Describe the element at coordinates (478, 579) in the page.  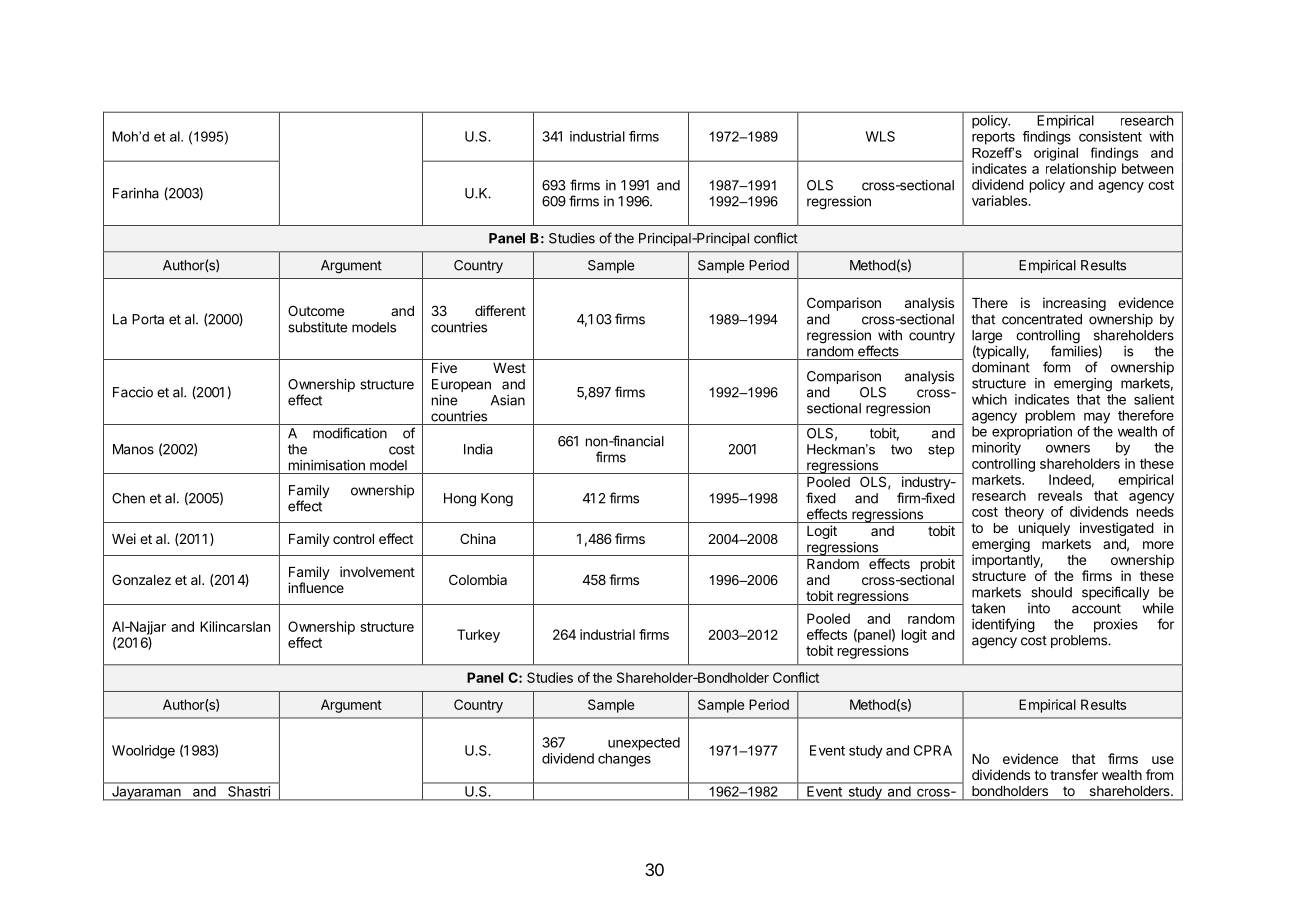
I see `Colombia` at that location.
